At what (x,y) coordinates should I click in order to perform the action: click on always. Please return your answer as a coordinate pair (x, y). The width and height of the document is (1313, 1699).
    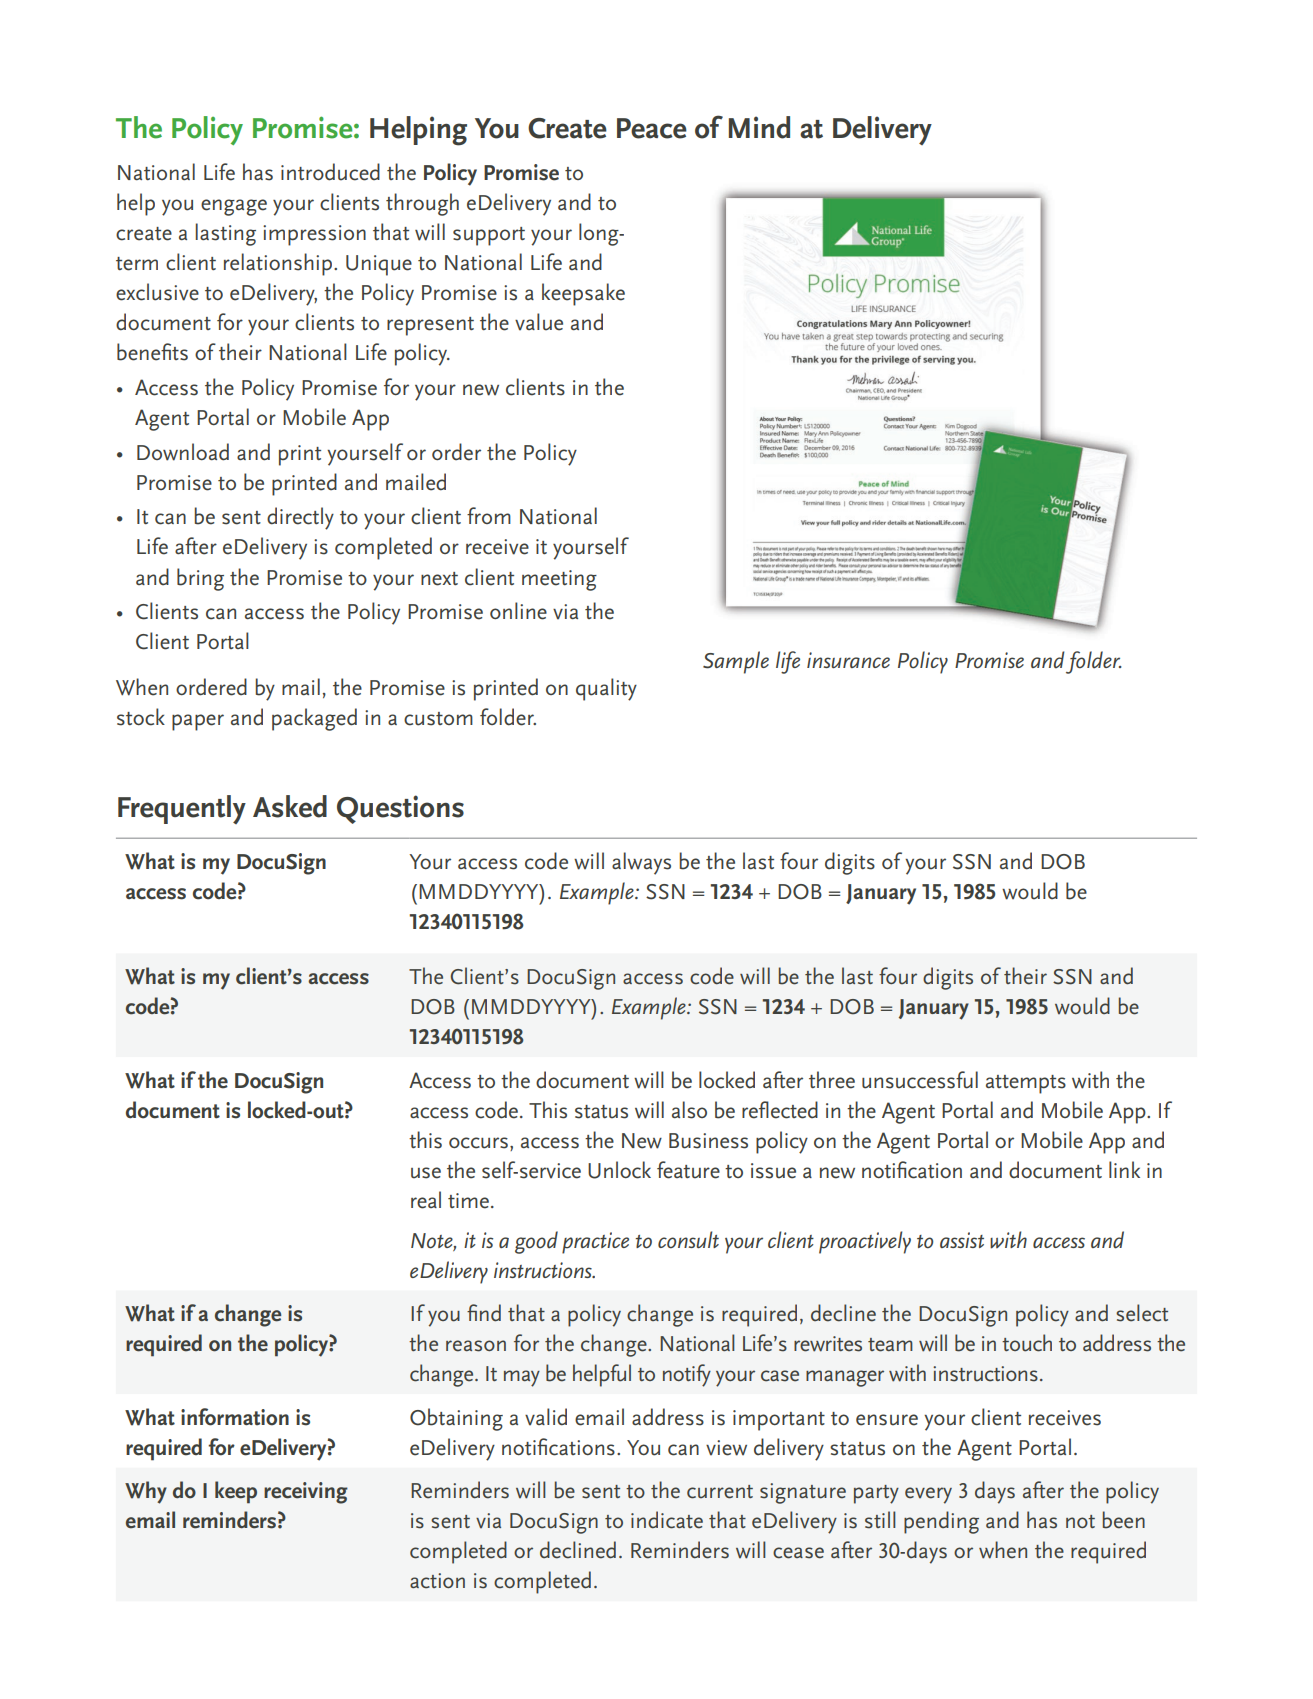
    Looking at the image, I should click on (641, 863).
